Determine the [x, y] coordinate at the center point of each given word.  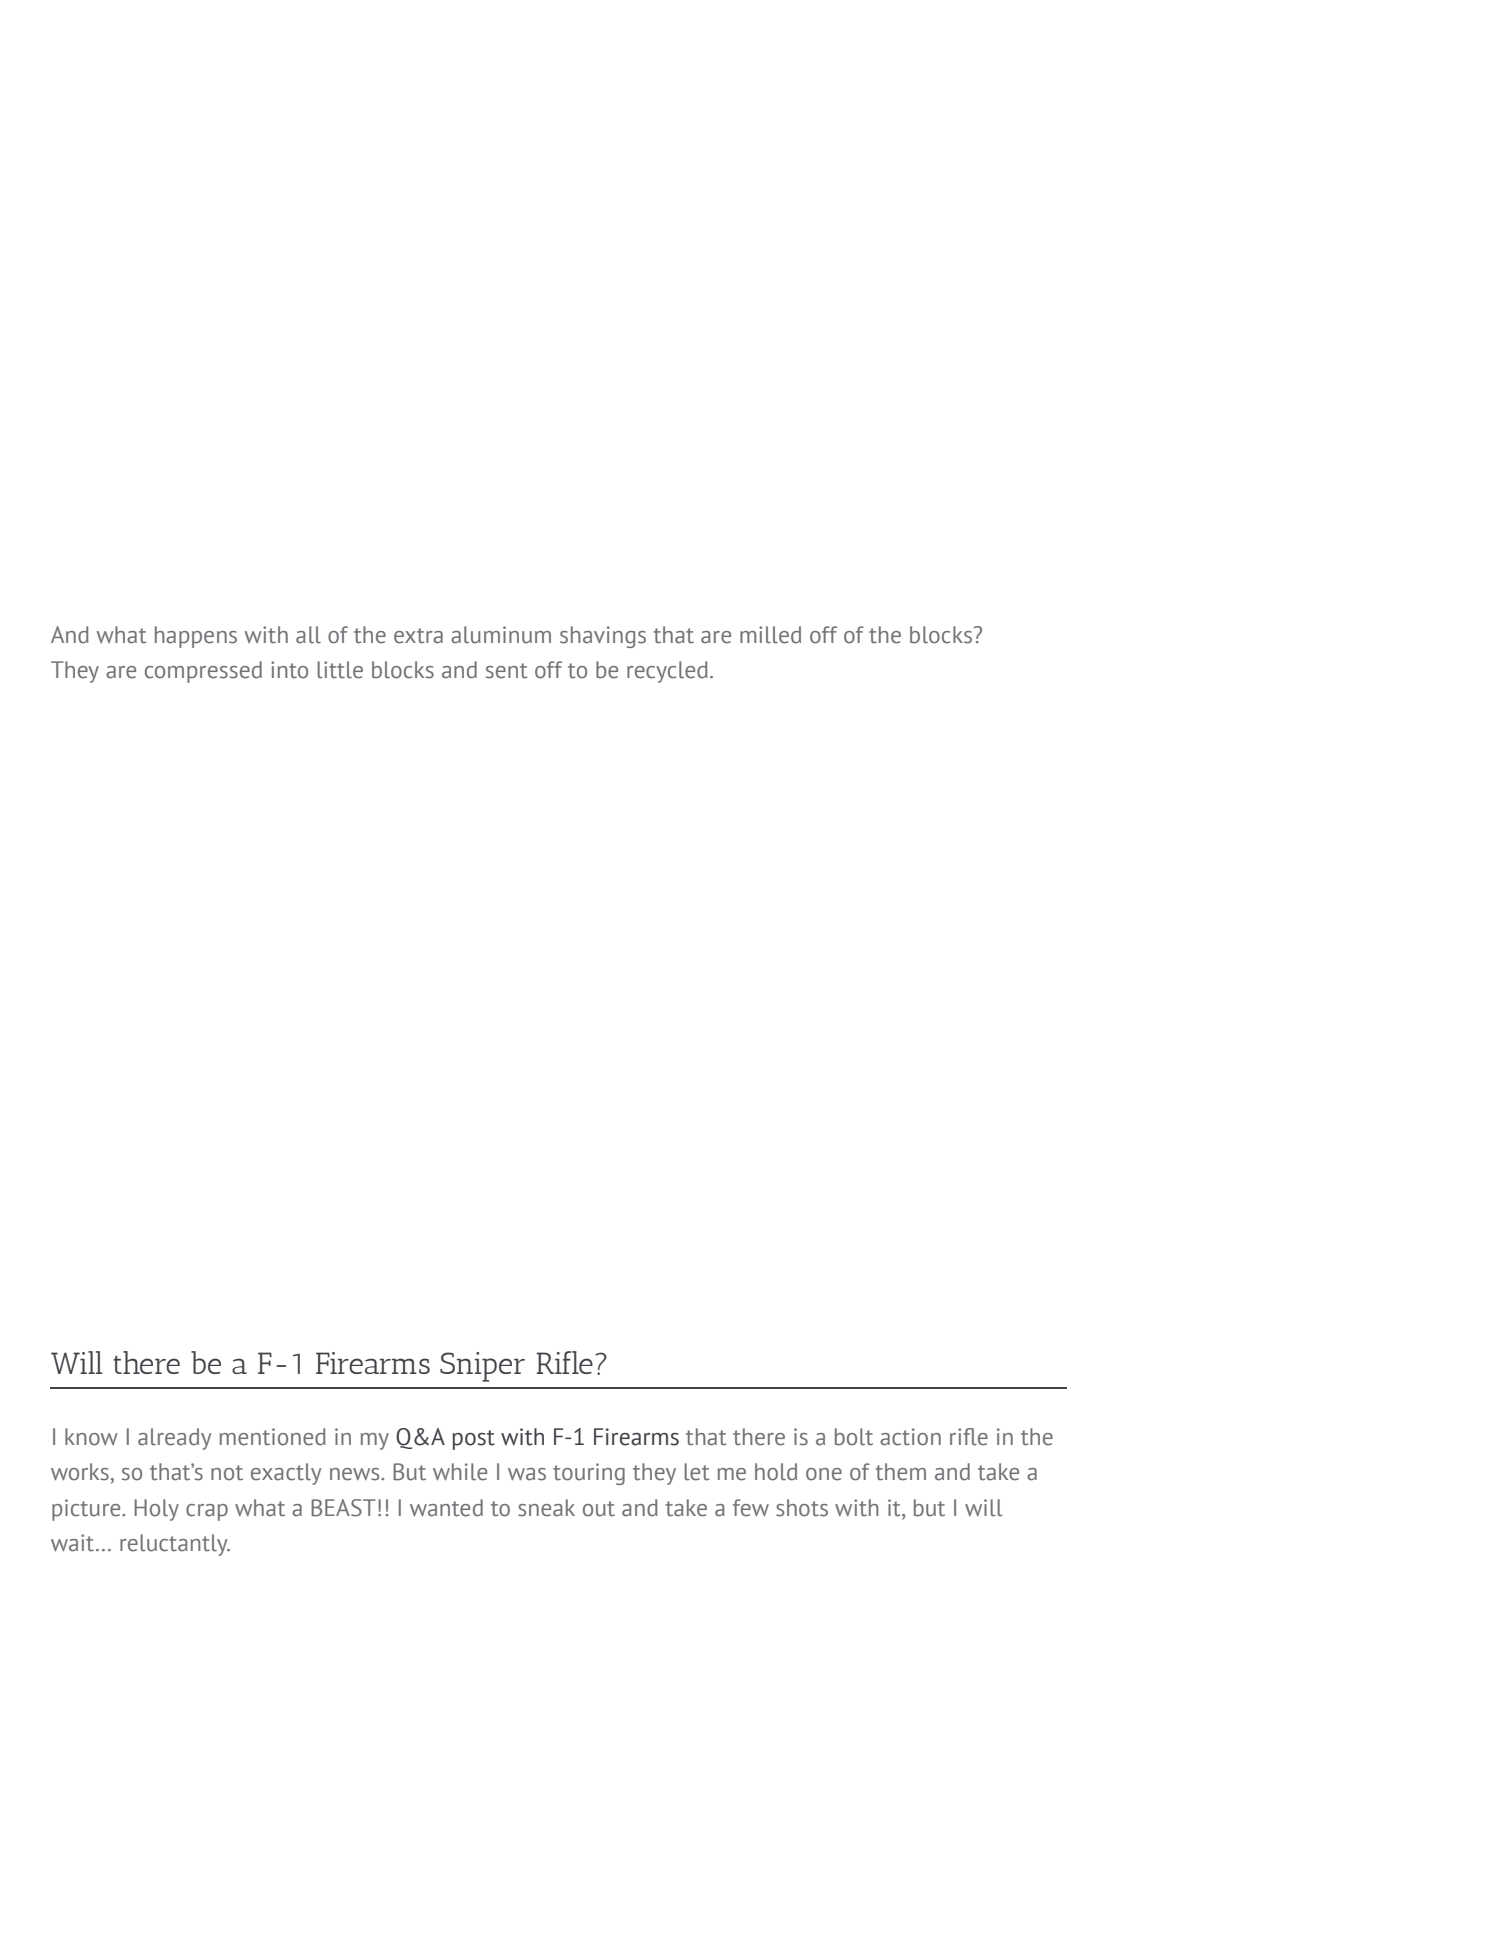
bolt [854, 1437]
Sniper [482, 1367]
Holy [156, 1510]
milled [770, 635]
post [474, 1440]
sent [506, 671]
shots [802, 1508]
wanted [446, 1508]
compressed [203, 672]
